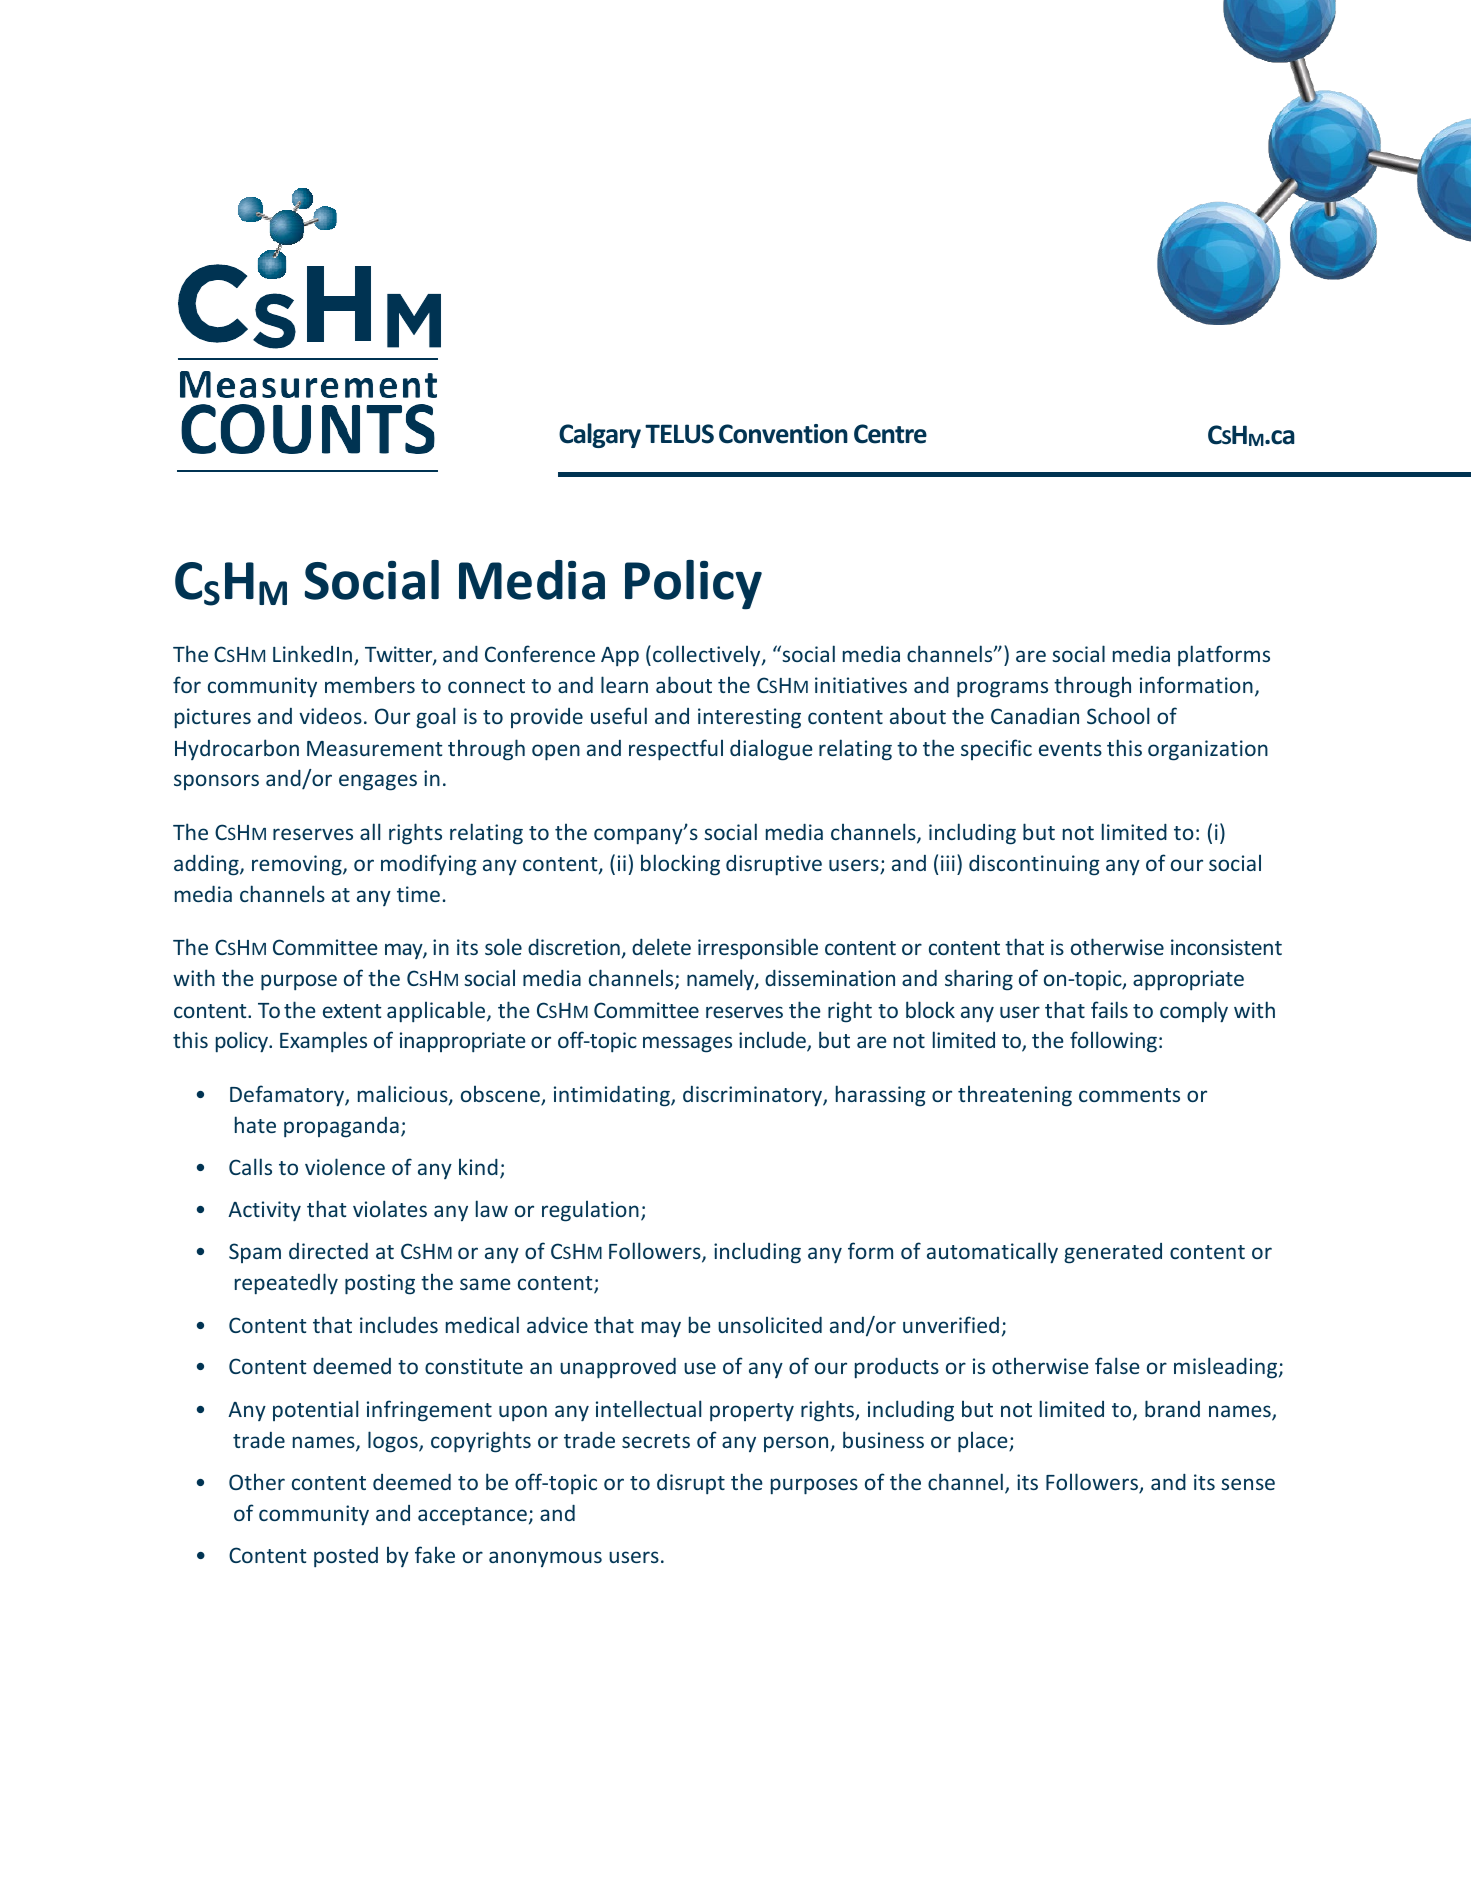  I want to click on fails, so click(1109, 1009).
